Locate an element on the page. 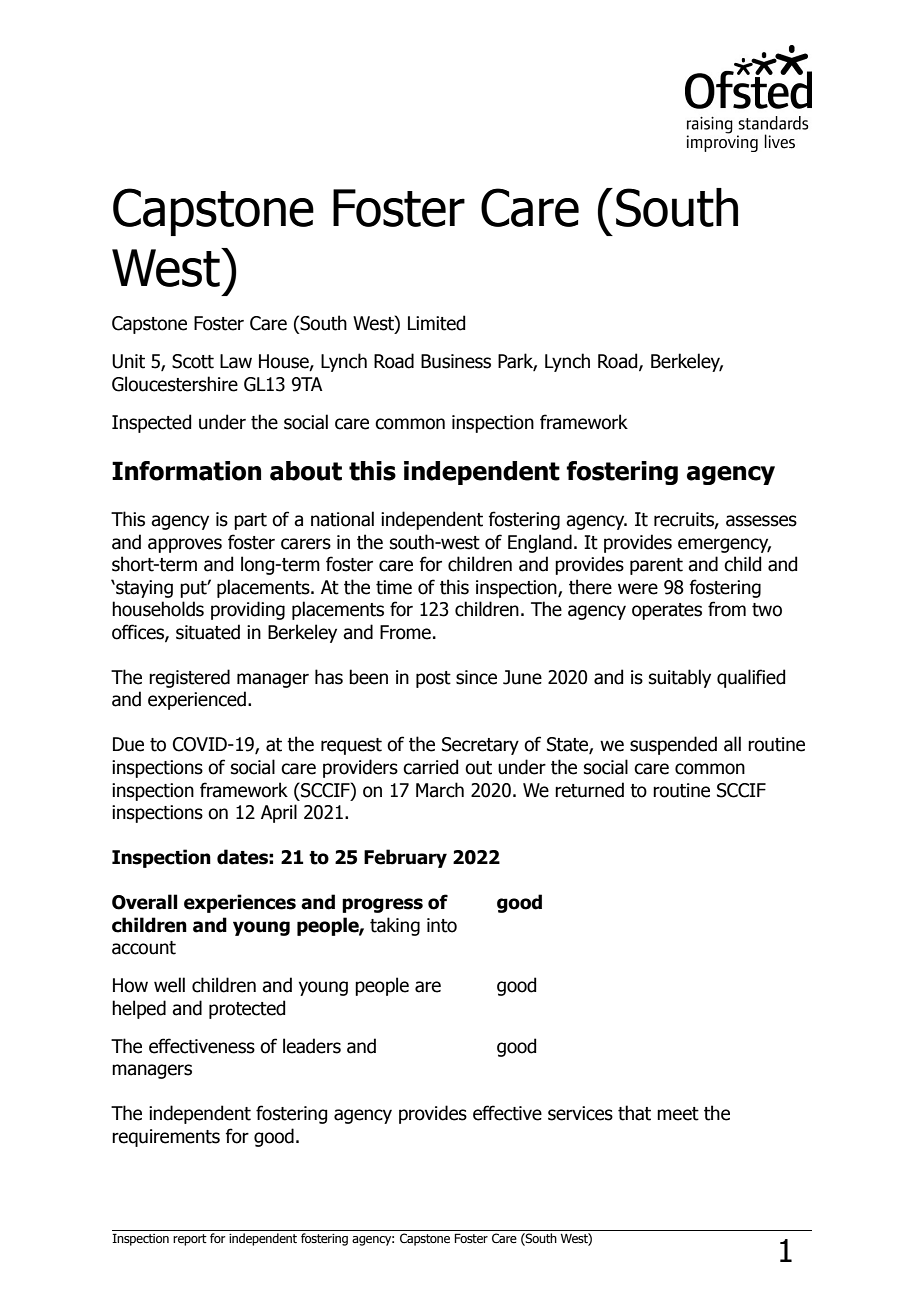 This image has width=924, height=1308. Business is located at coordinates (456, 361).
